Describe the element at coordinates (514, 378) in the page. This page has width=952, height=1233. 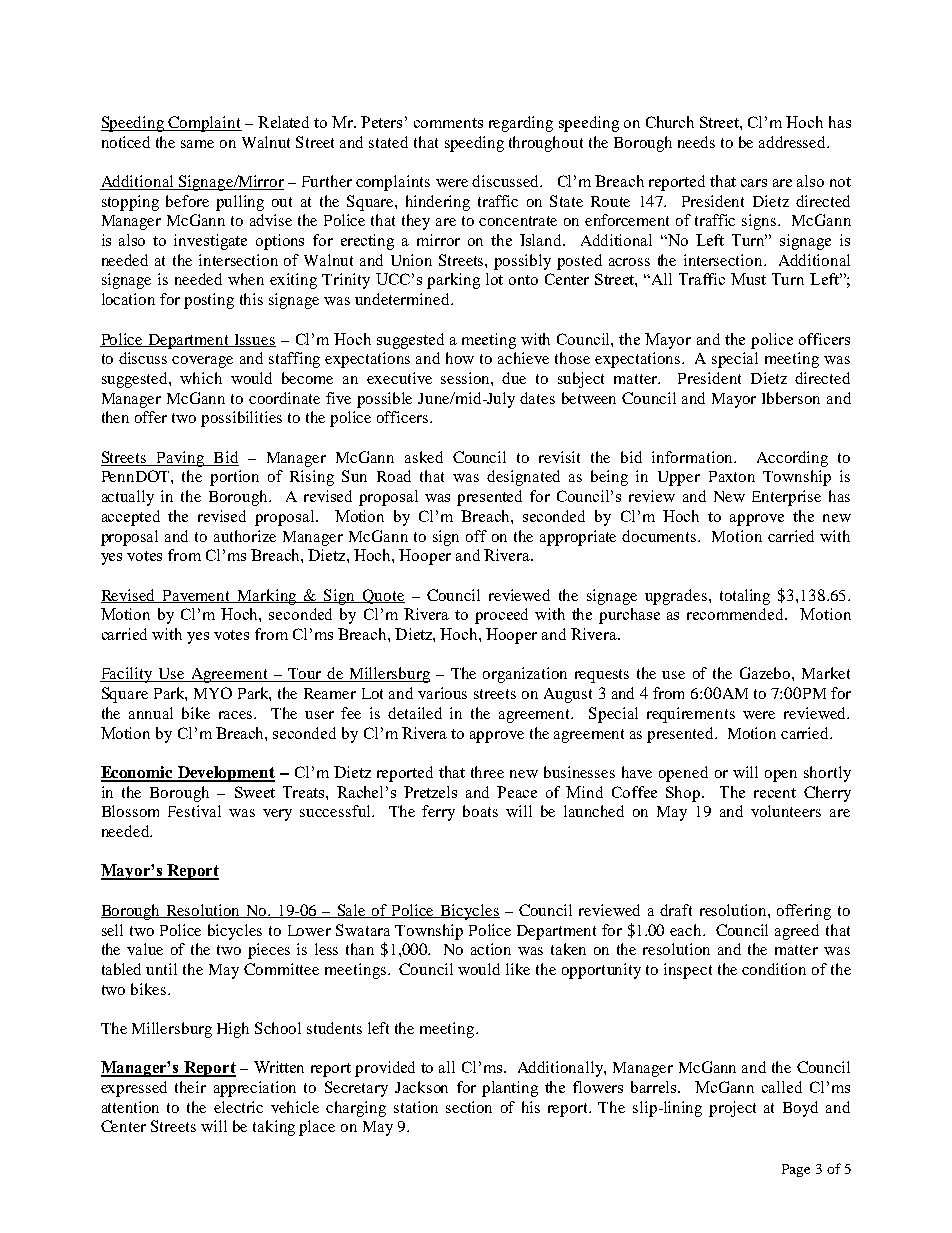
I see `due` at that location.
